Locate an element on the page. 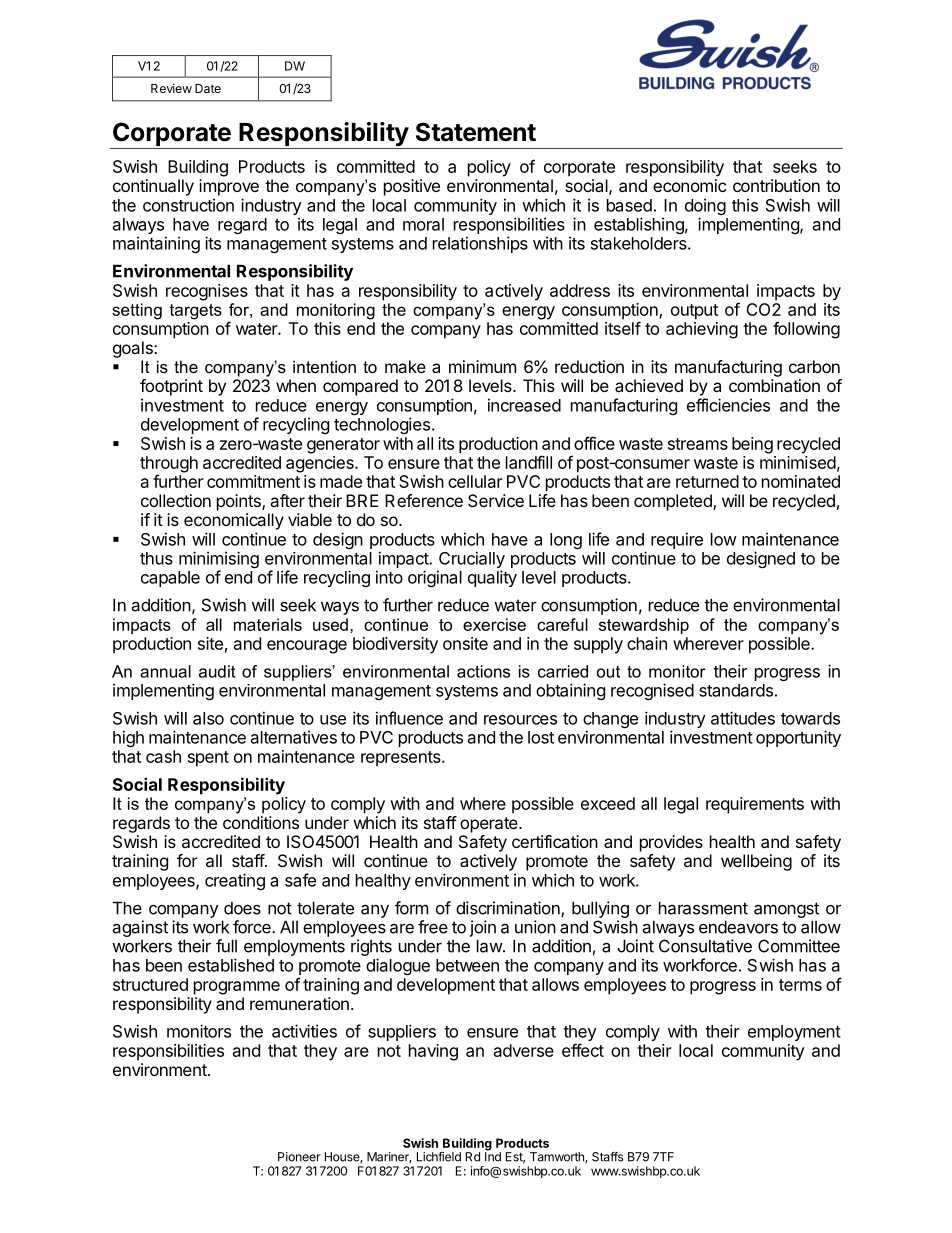 Image resolution: width=952 pixels, height=1233 pixels. resources is located at coordinates (520, 720).
